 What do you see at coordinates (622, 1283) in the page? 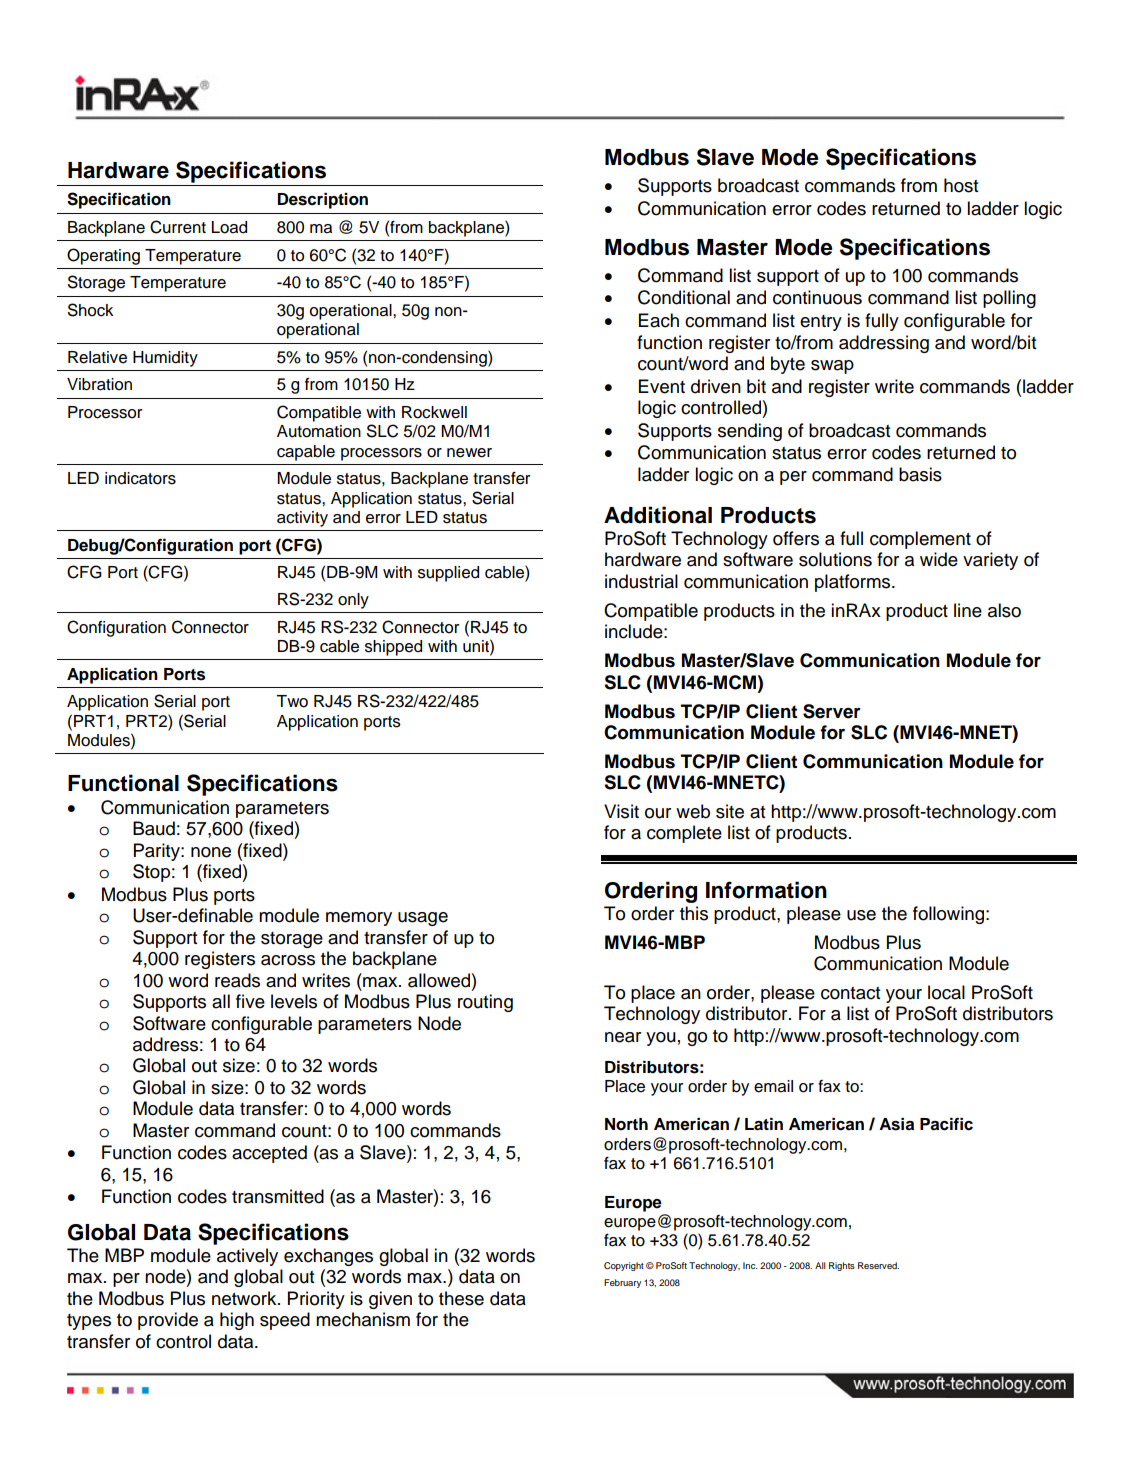
I see `February` at bounding box center [622, 1283].
